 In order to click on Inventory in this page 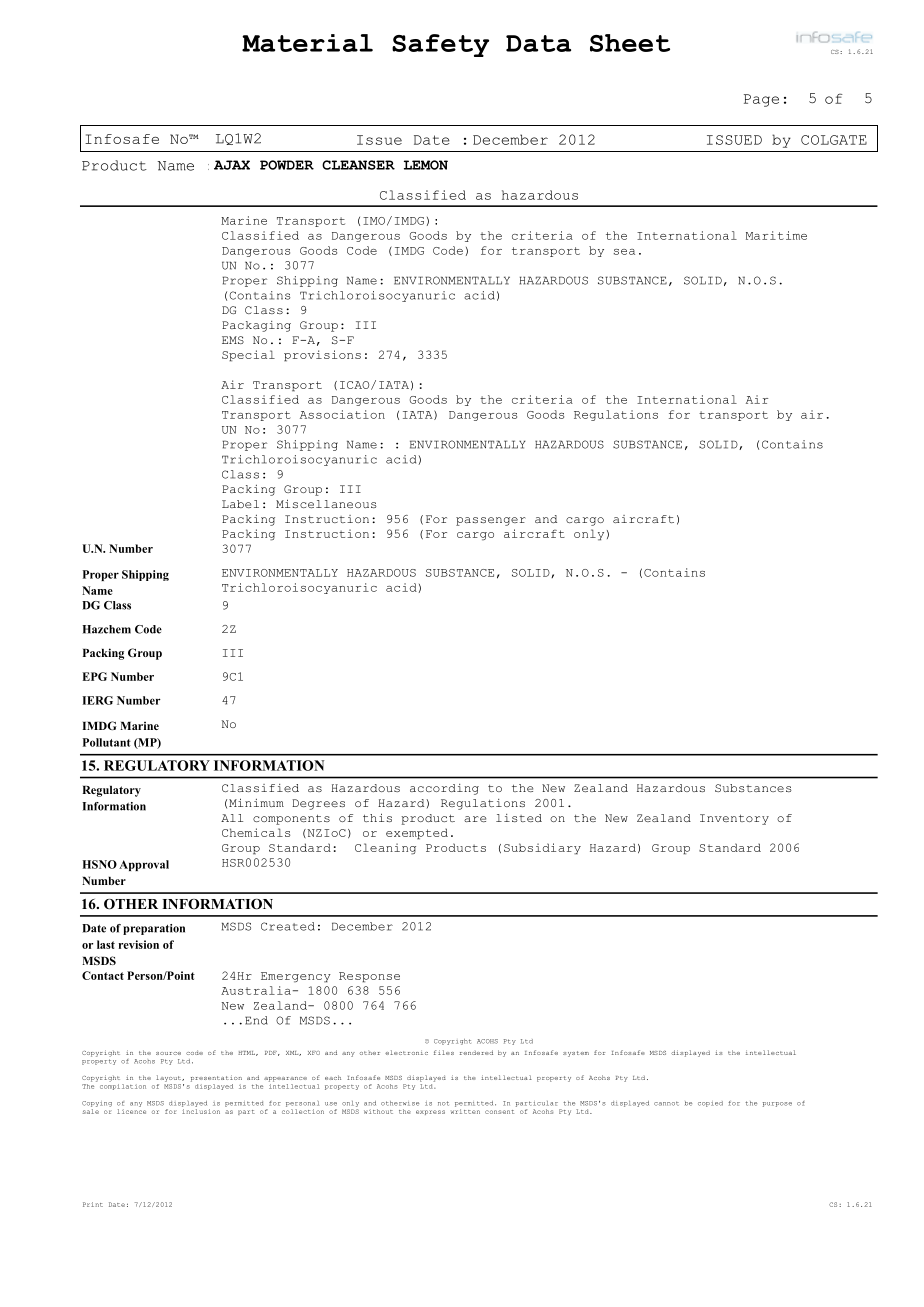, I will do `click(734, 819)`.
